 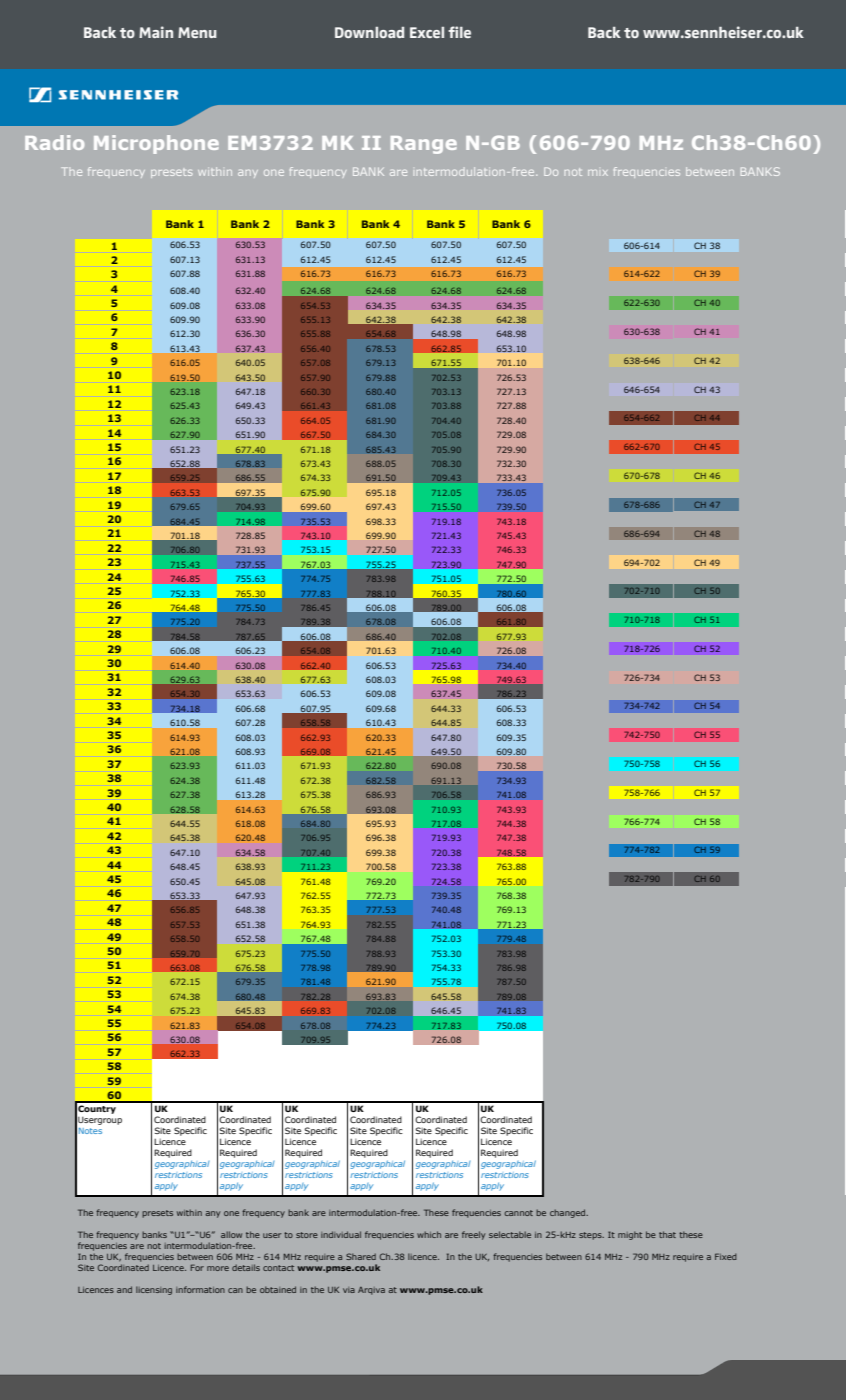 I want to click on that, so click(x=667, y=1234).
